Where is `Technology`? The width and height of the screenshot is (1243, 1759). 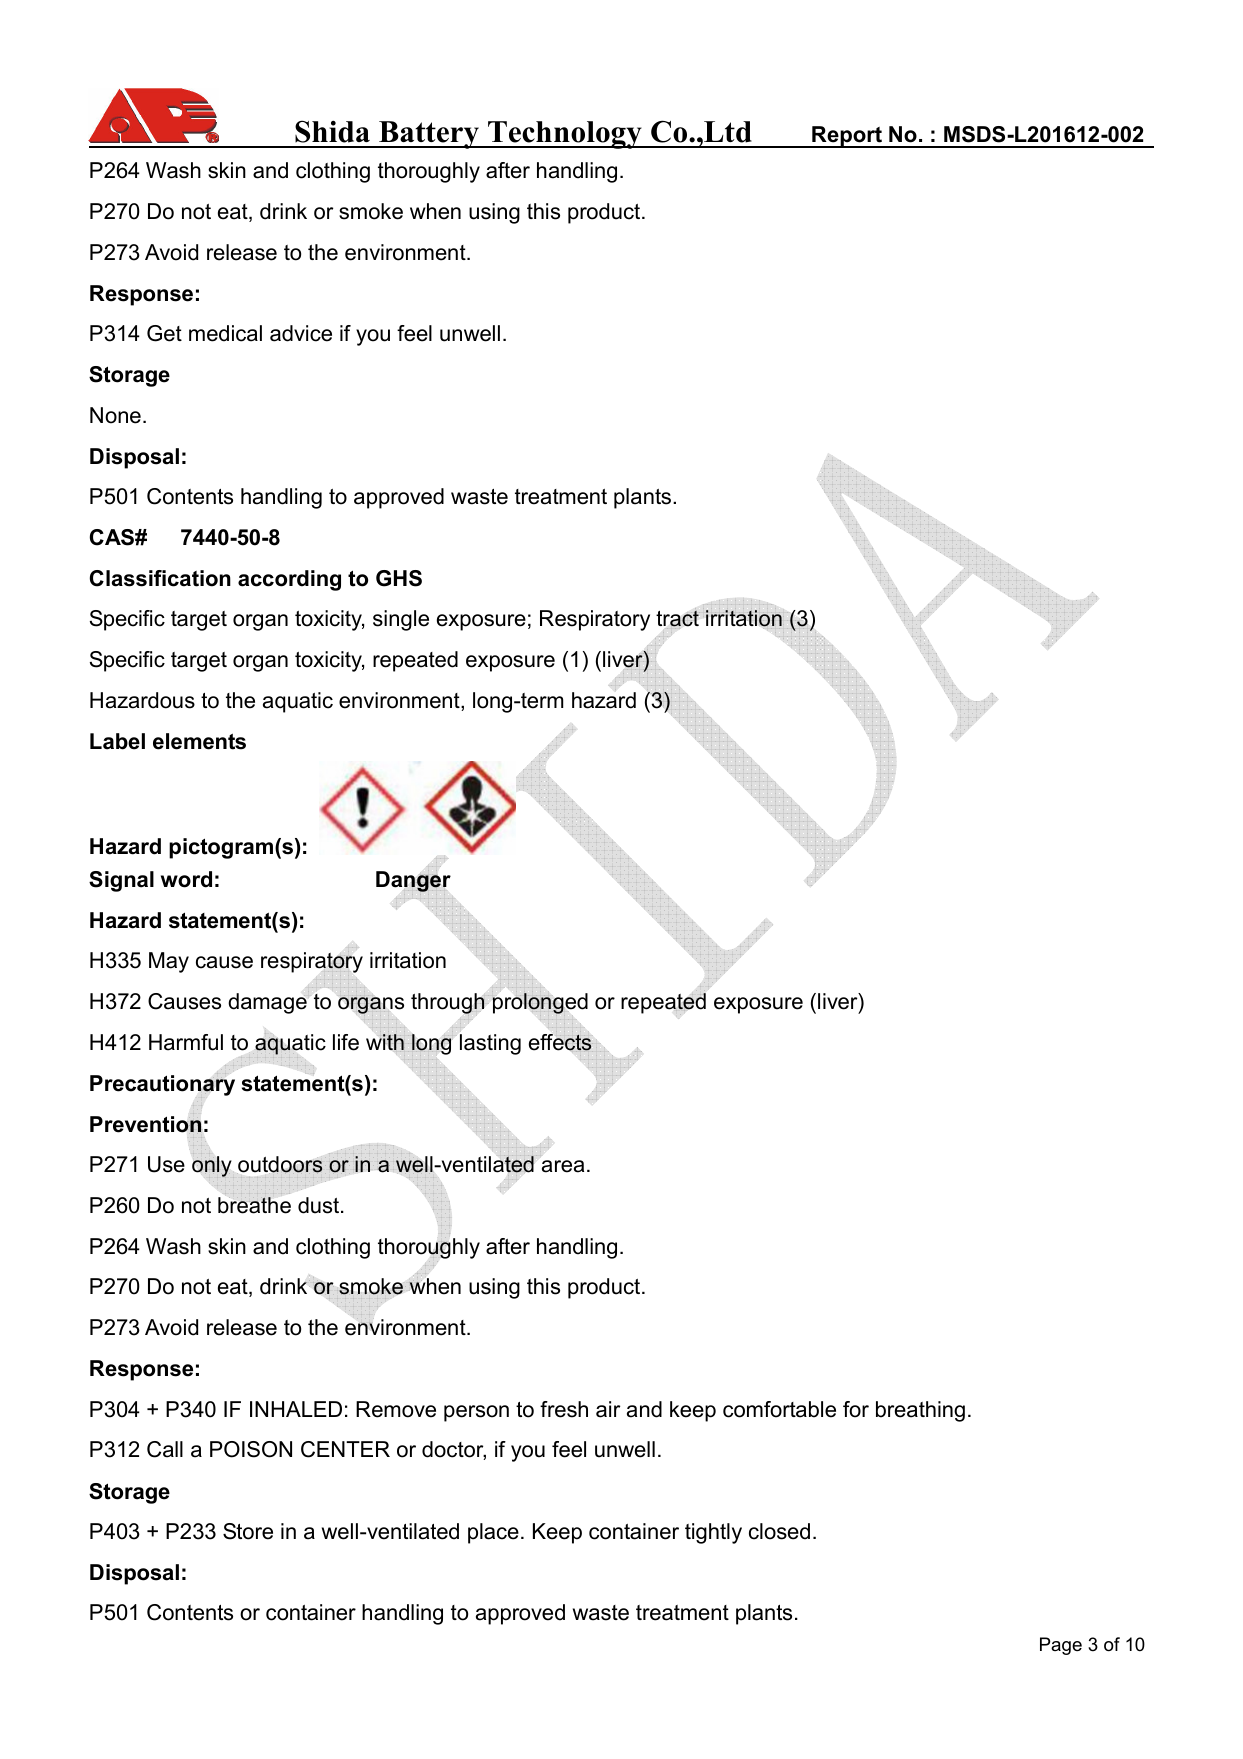 Technology is located at coordinates (565, 135).
